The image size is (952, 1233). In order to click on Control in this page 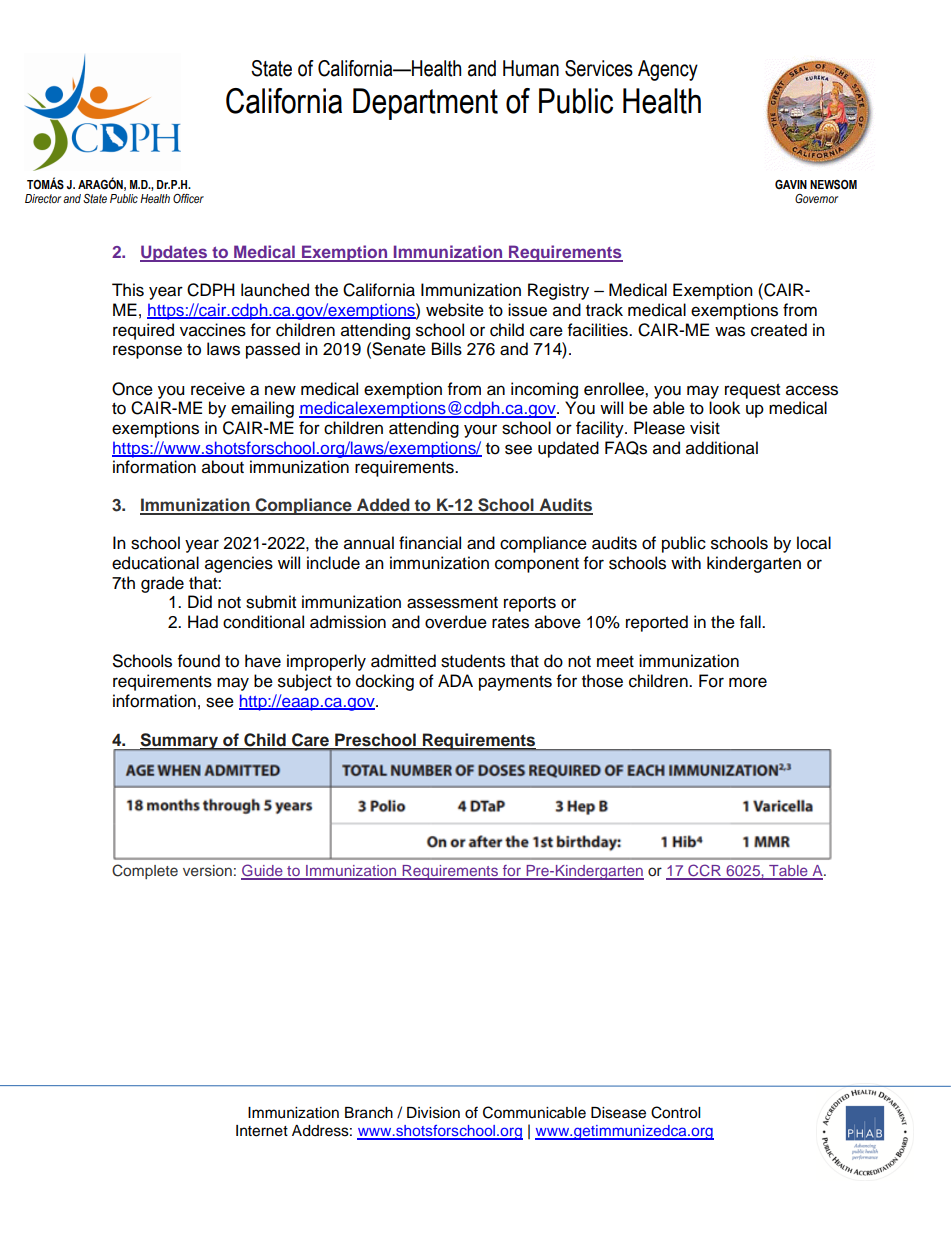, I will do `click(675, 1112)`.
